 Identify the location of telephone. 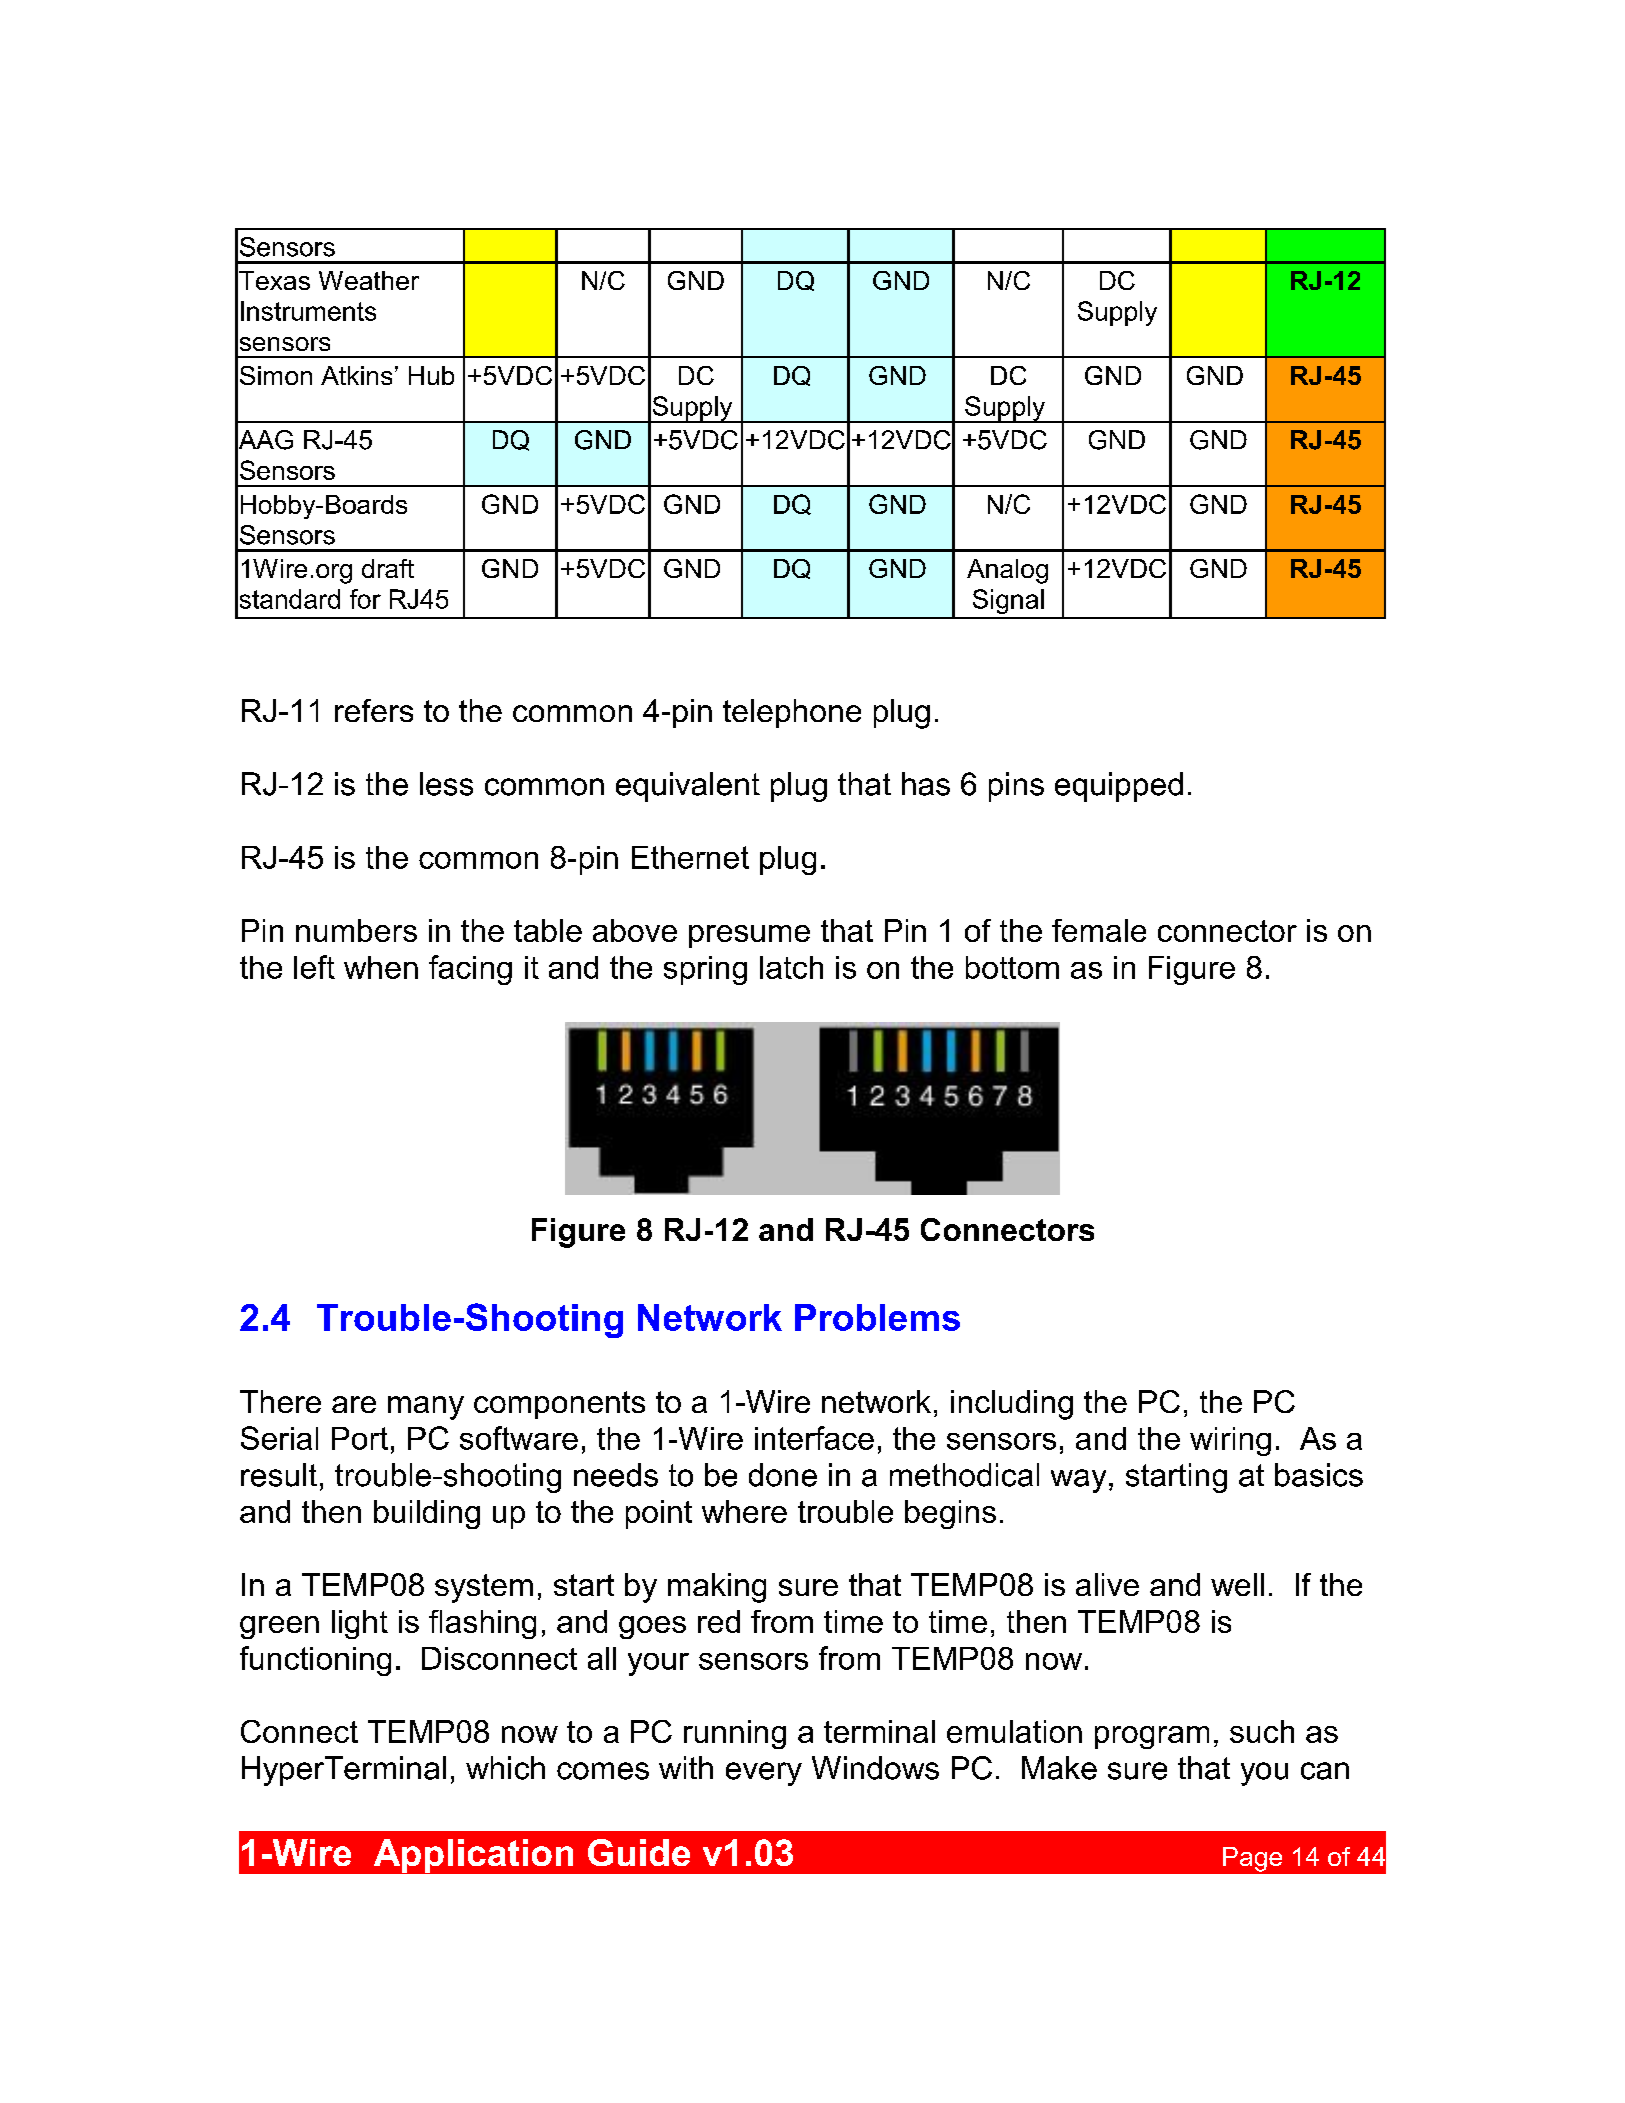
(792, 713).
